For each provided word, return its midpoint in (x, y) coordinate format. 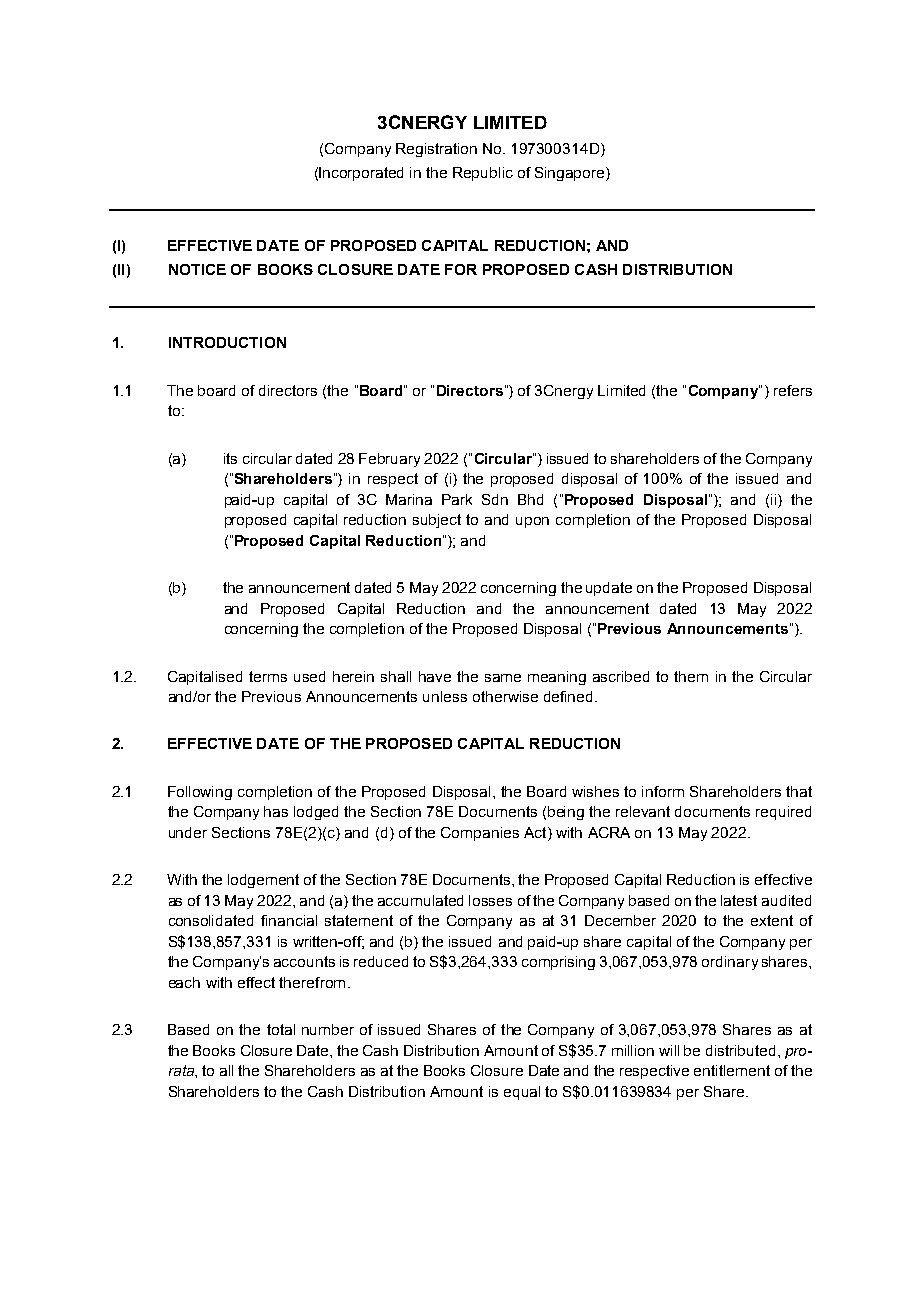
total (281, 1029)
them (691, 676)
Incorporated (361, 174)
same (503, 678)
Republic (483, 174)
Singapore (571, 174)
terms (268, 676)
